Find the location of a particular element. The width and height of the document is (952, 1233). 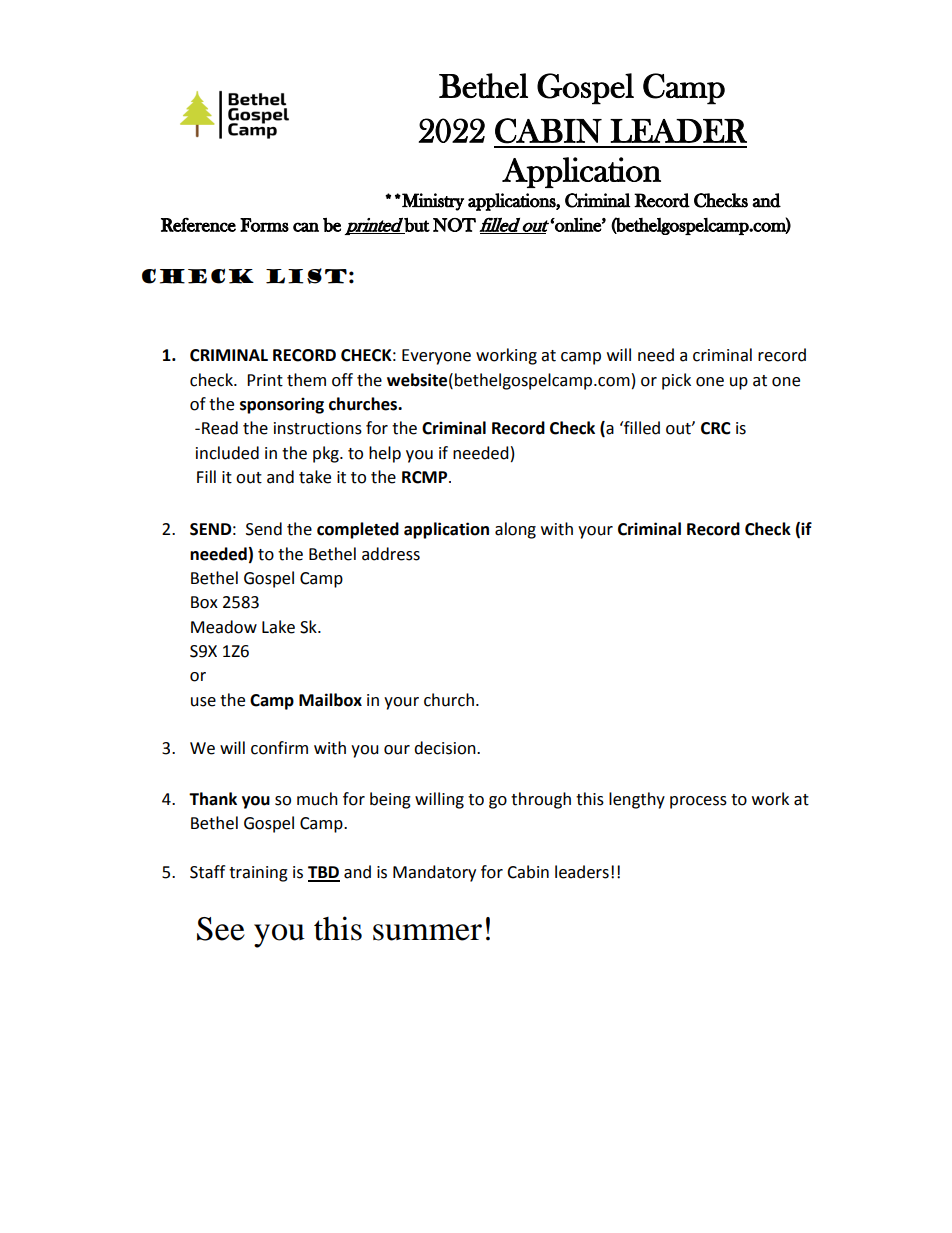

See is located at coordinates (221, 929).
